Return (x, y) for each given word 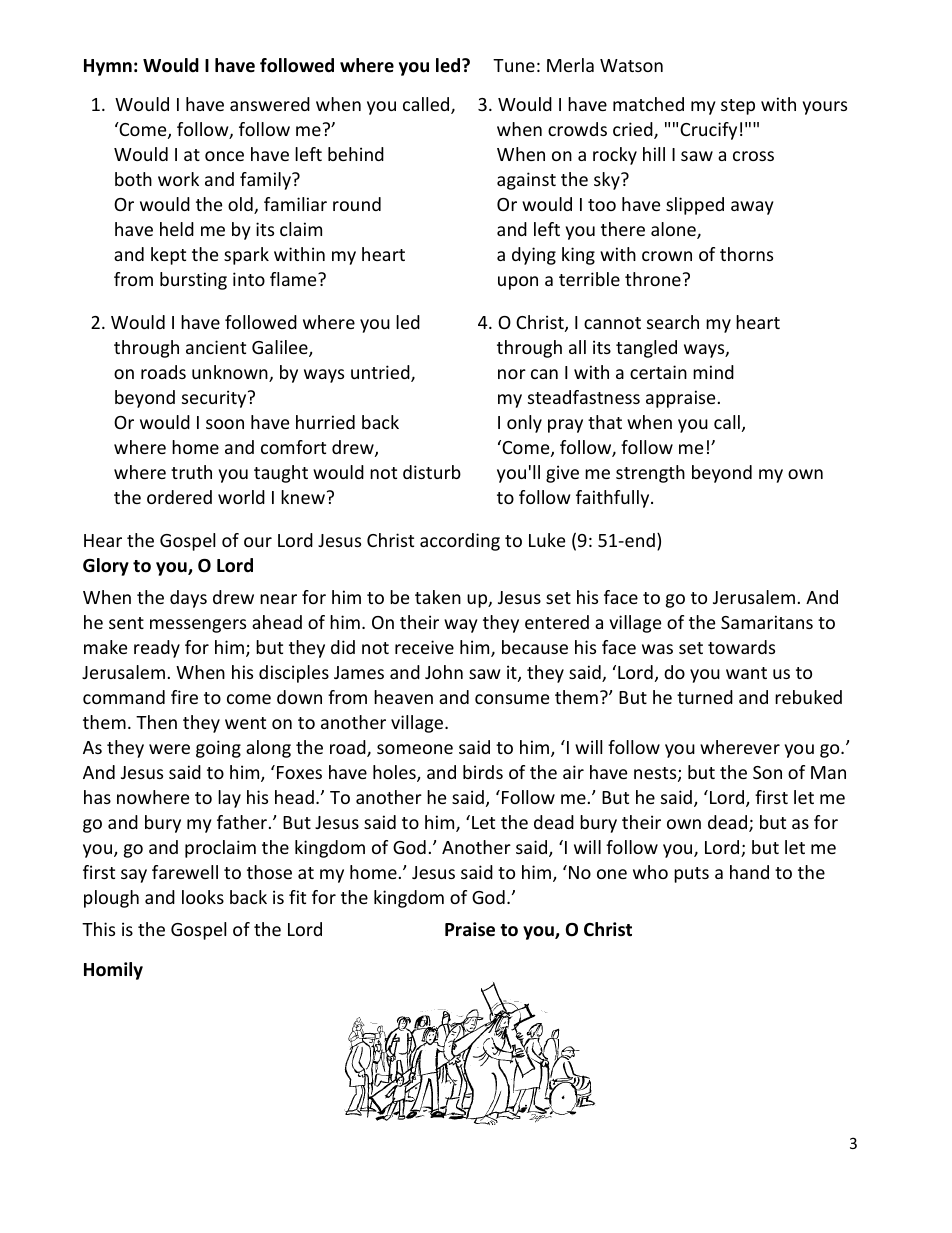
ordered (179, 497)
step (738, 107)
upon (518, 283)
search (673, 322)
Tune (514, 65)
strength (650, 474)
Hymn (108, 67)
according (460, 542)
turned (705, 697)
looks (203, 897)
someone (415, 749)
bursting (193, 281)
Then (156, 722)
